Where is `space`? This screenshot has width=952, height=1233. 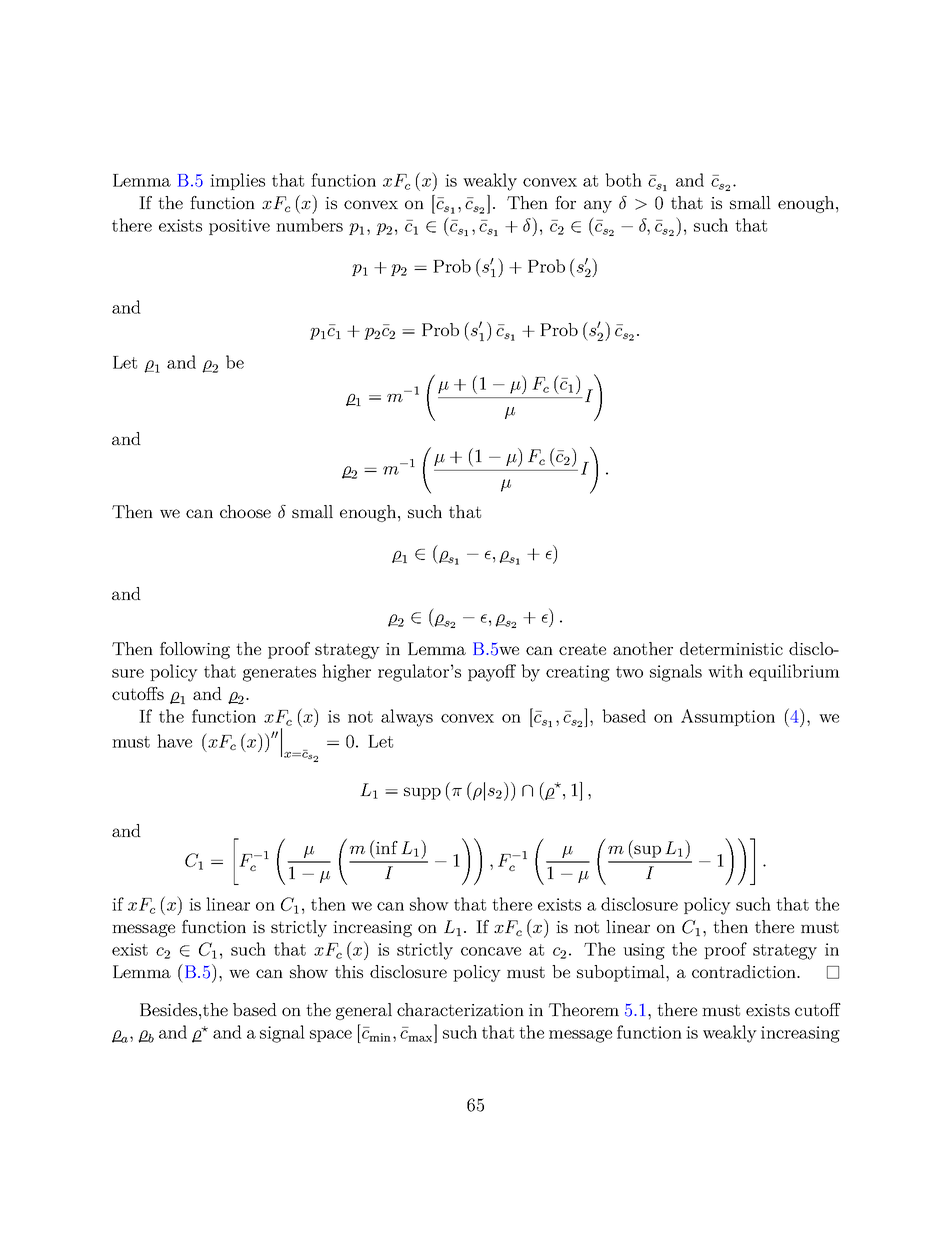 space is located at coordinates (331, 1036).
